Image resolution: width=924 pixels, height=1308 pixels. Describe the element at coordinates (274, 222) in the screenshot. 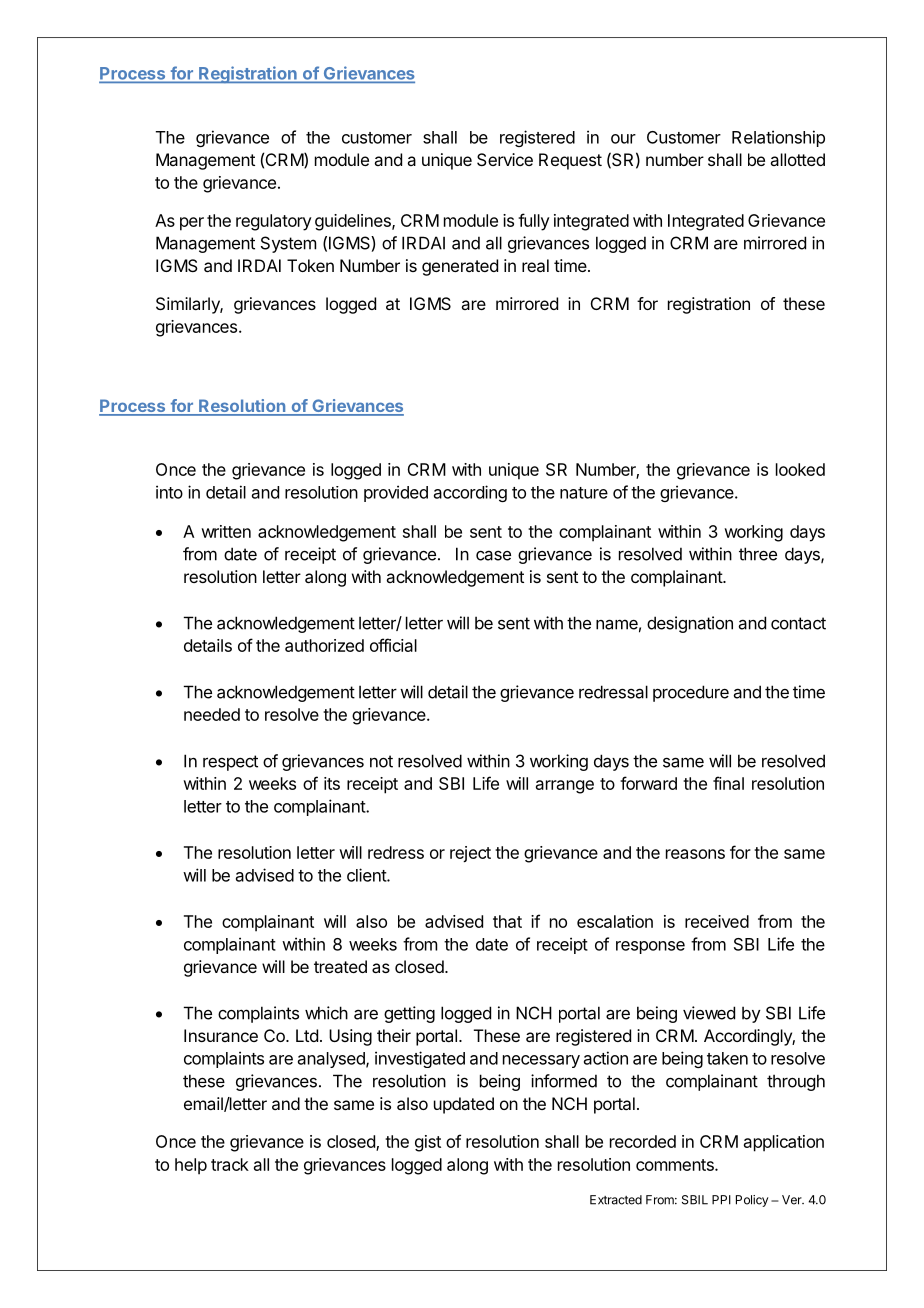

I see `regulatory` at that location.
